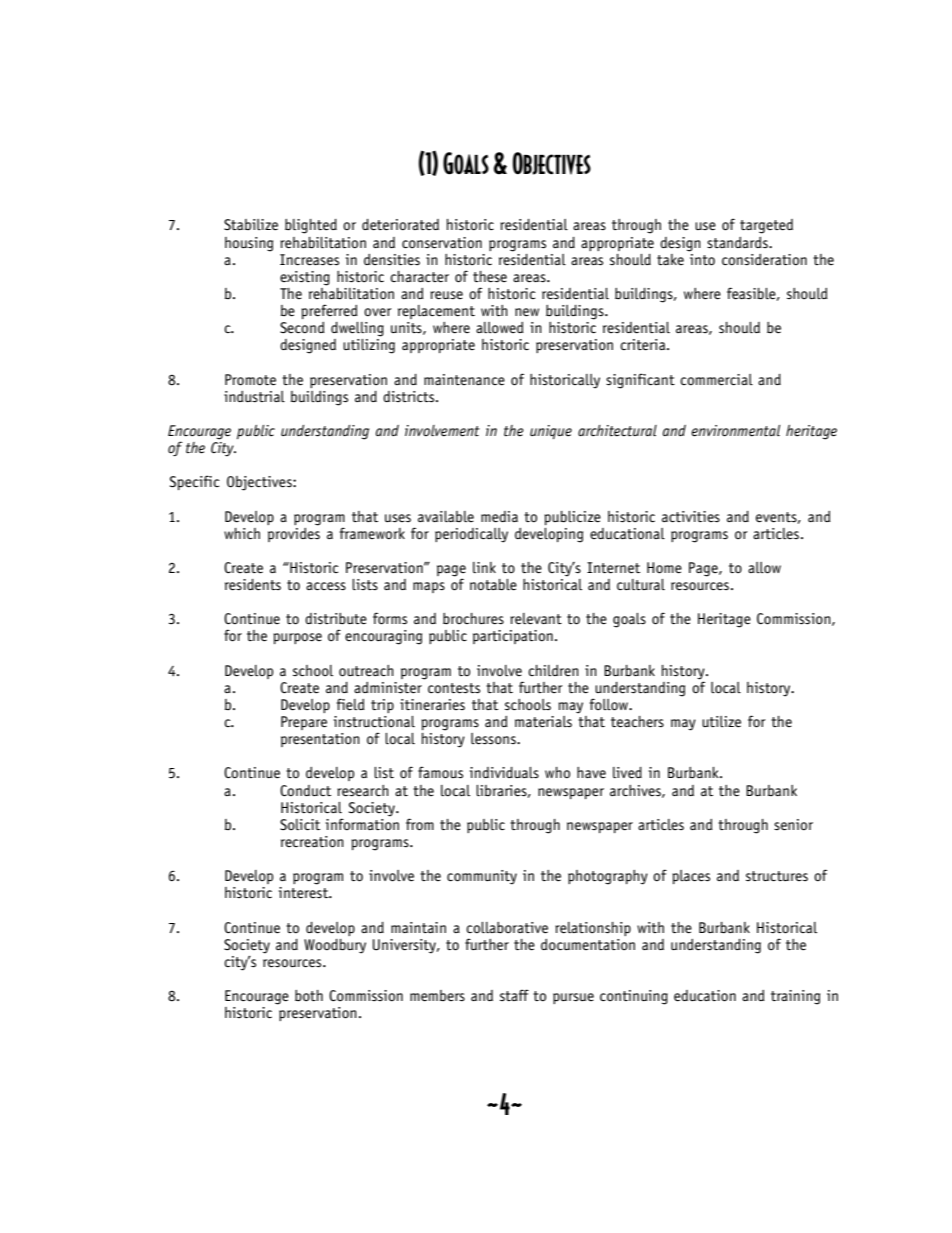  What do you see at coordinates (249, 244) in the screenshot?
I see `housing` at bounding box center [249, 244].
